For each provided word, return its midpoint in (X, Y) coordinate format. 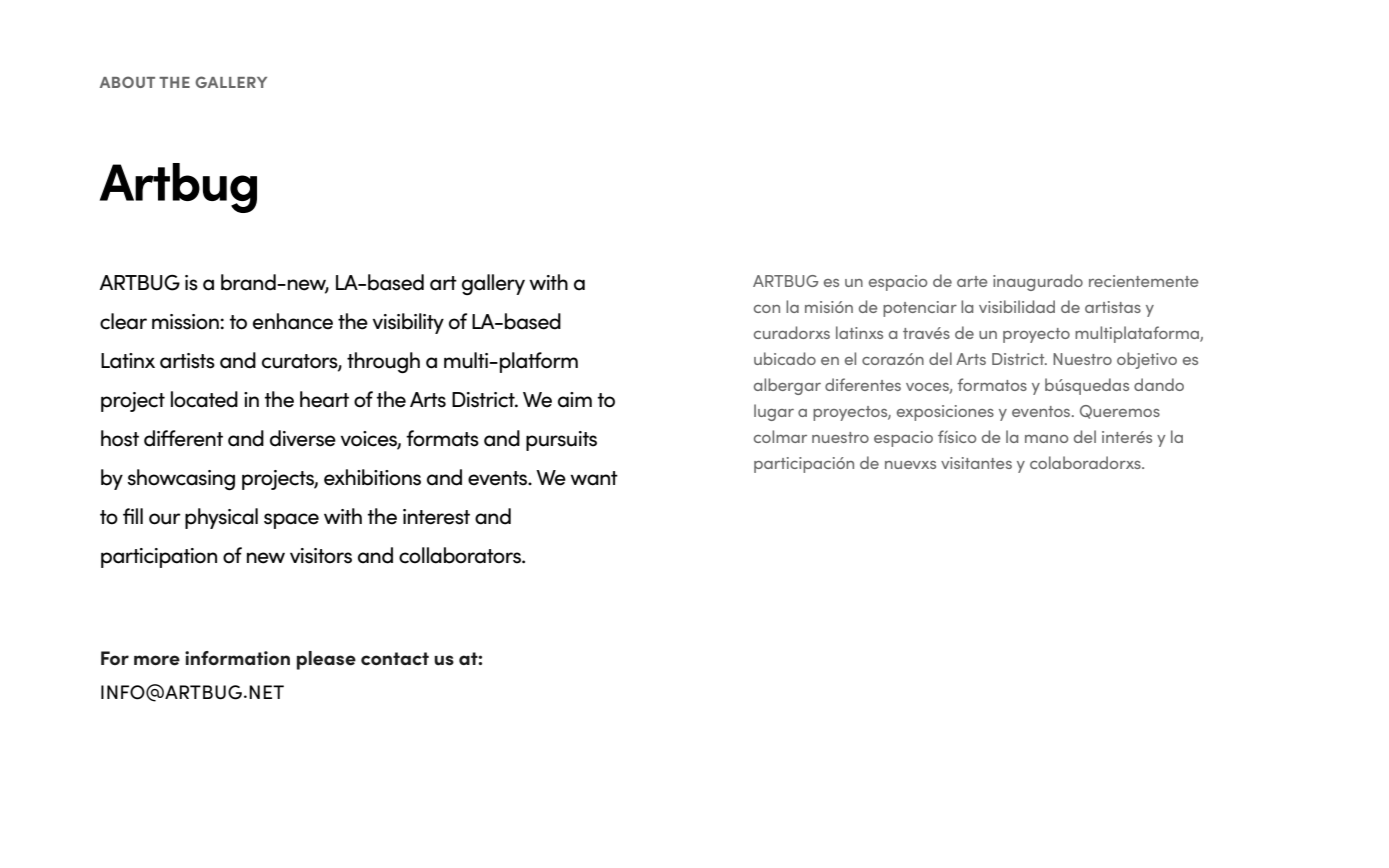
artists (187, 361)
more (157, 660)
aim (575, 400)
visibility (408, 323)
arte (972, 281)
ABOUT (127, 82)
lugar (774, 412)
